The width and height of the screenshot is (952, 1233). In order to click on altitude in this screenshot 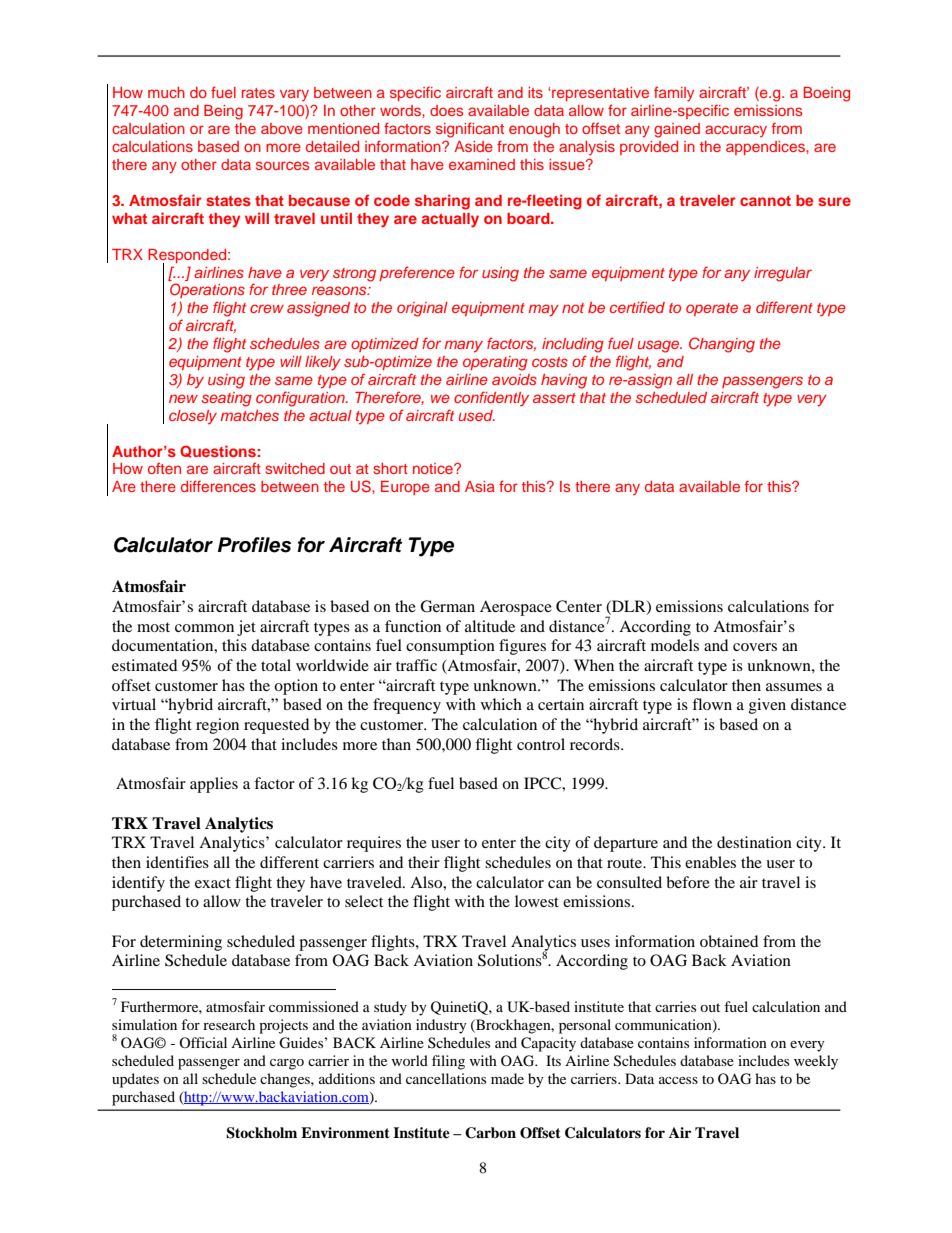, I will do `click(490, 626)`.
